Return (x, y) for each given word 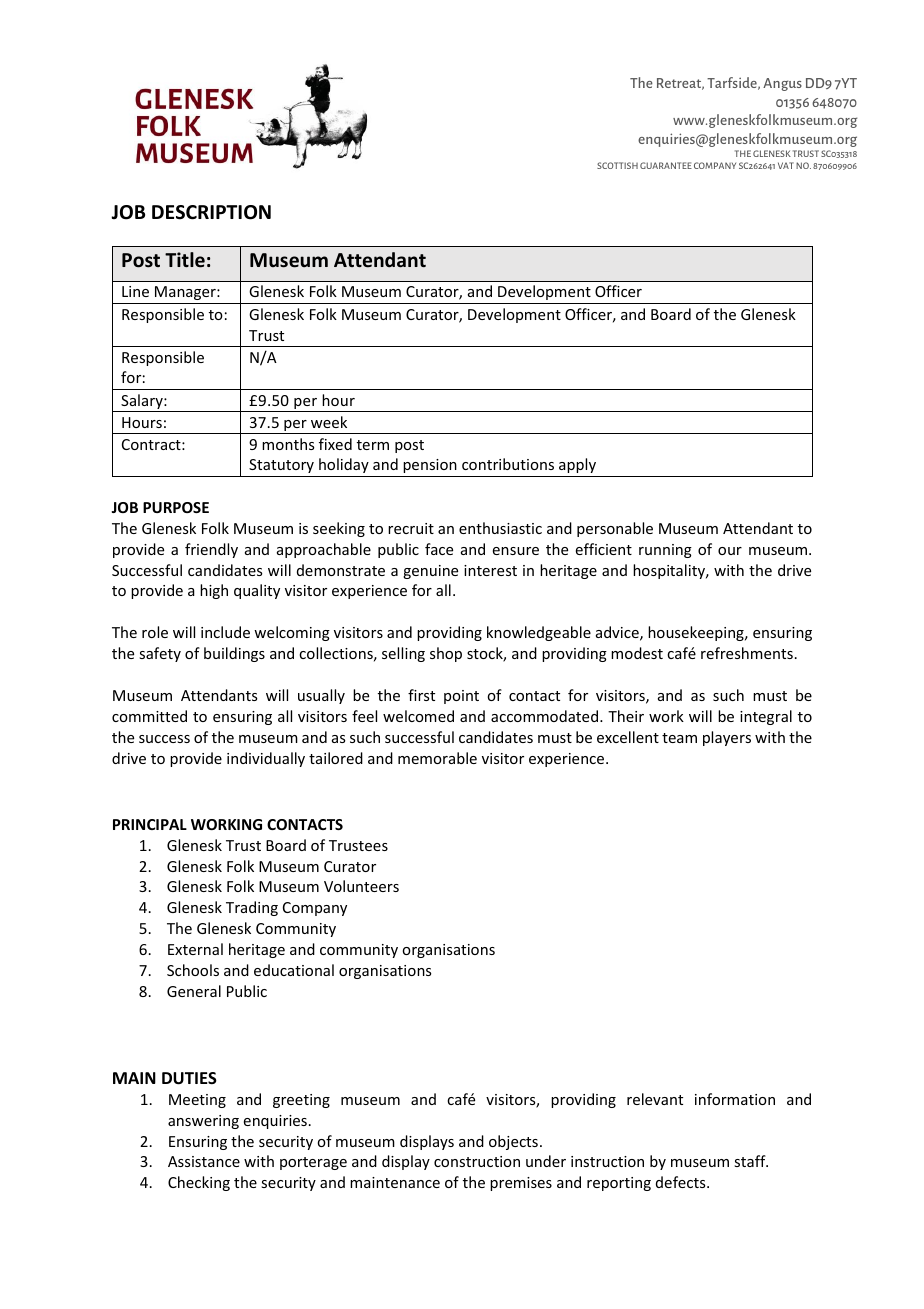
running (665, 551)
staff (751, 1161)
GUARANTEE (666, 165)
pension (430, 466)
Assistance (204, 1161)
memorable (437, 758)
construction (477, 1161)
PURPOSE (176, 507)
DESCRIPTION (211, 212)
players (727, 738)
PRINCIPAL (150, 824)
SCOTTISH (617, 165)
